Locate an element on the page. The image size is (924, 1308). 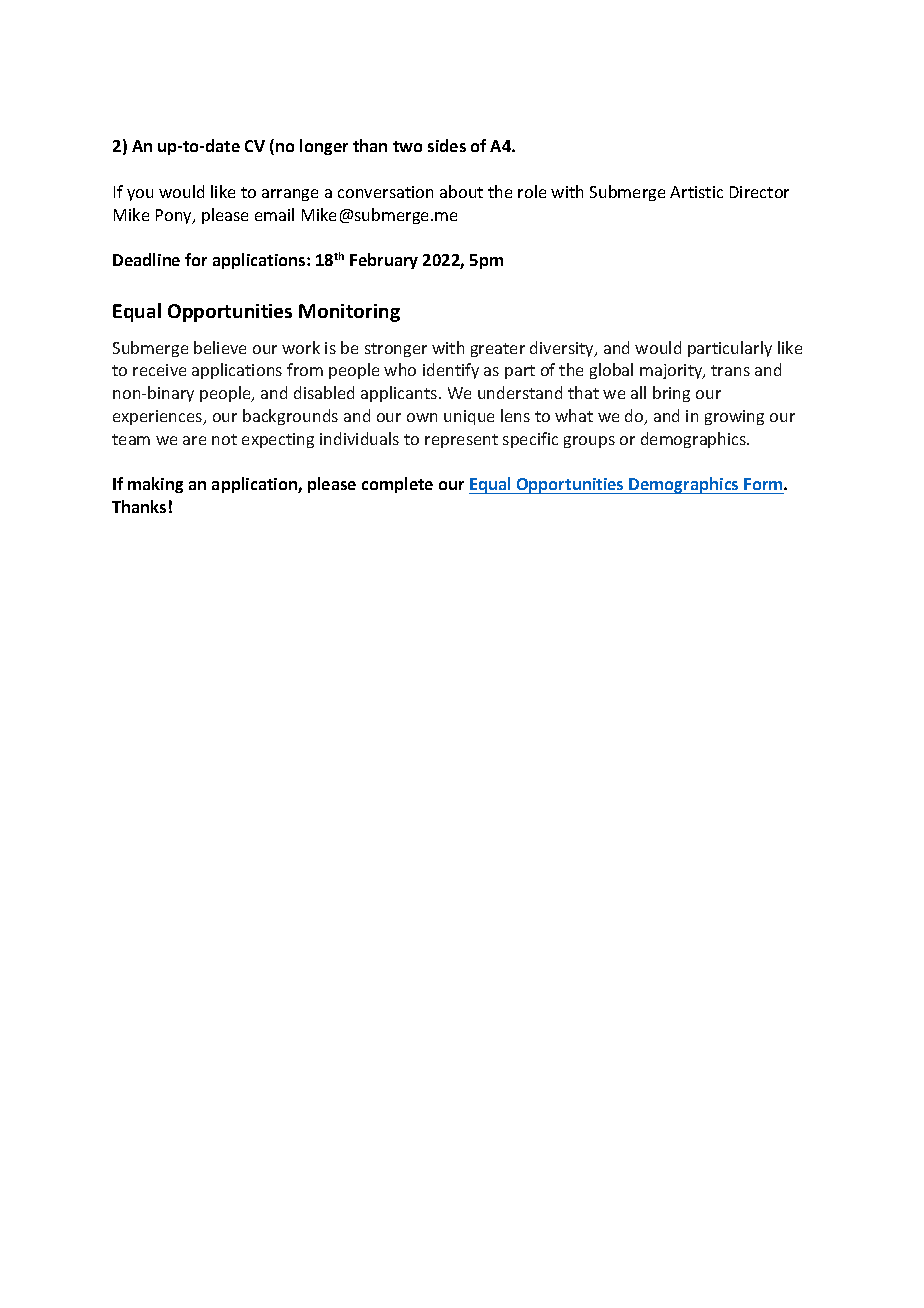
sides is located at coordinates (447, 145).
